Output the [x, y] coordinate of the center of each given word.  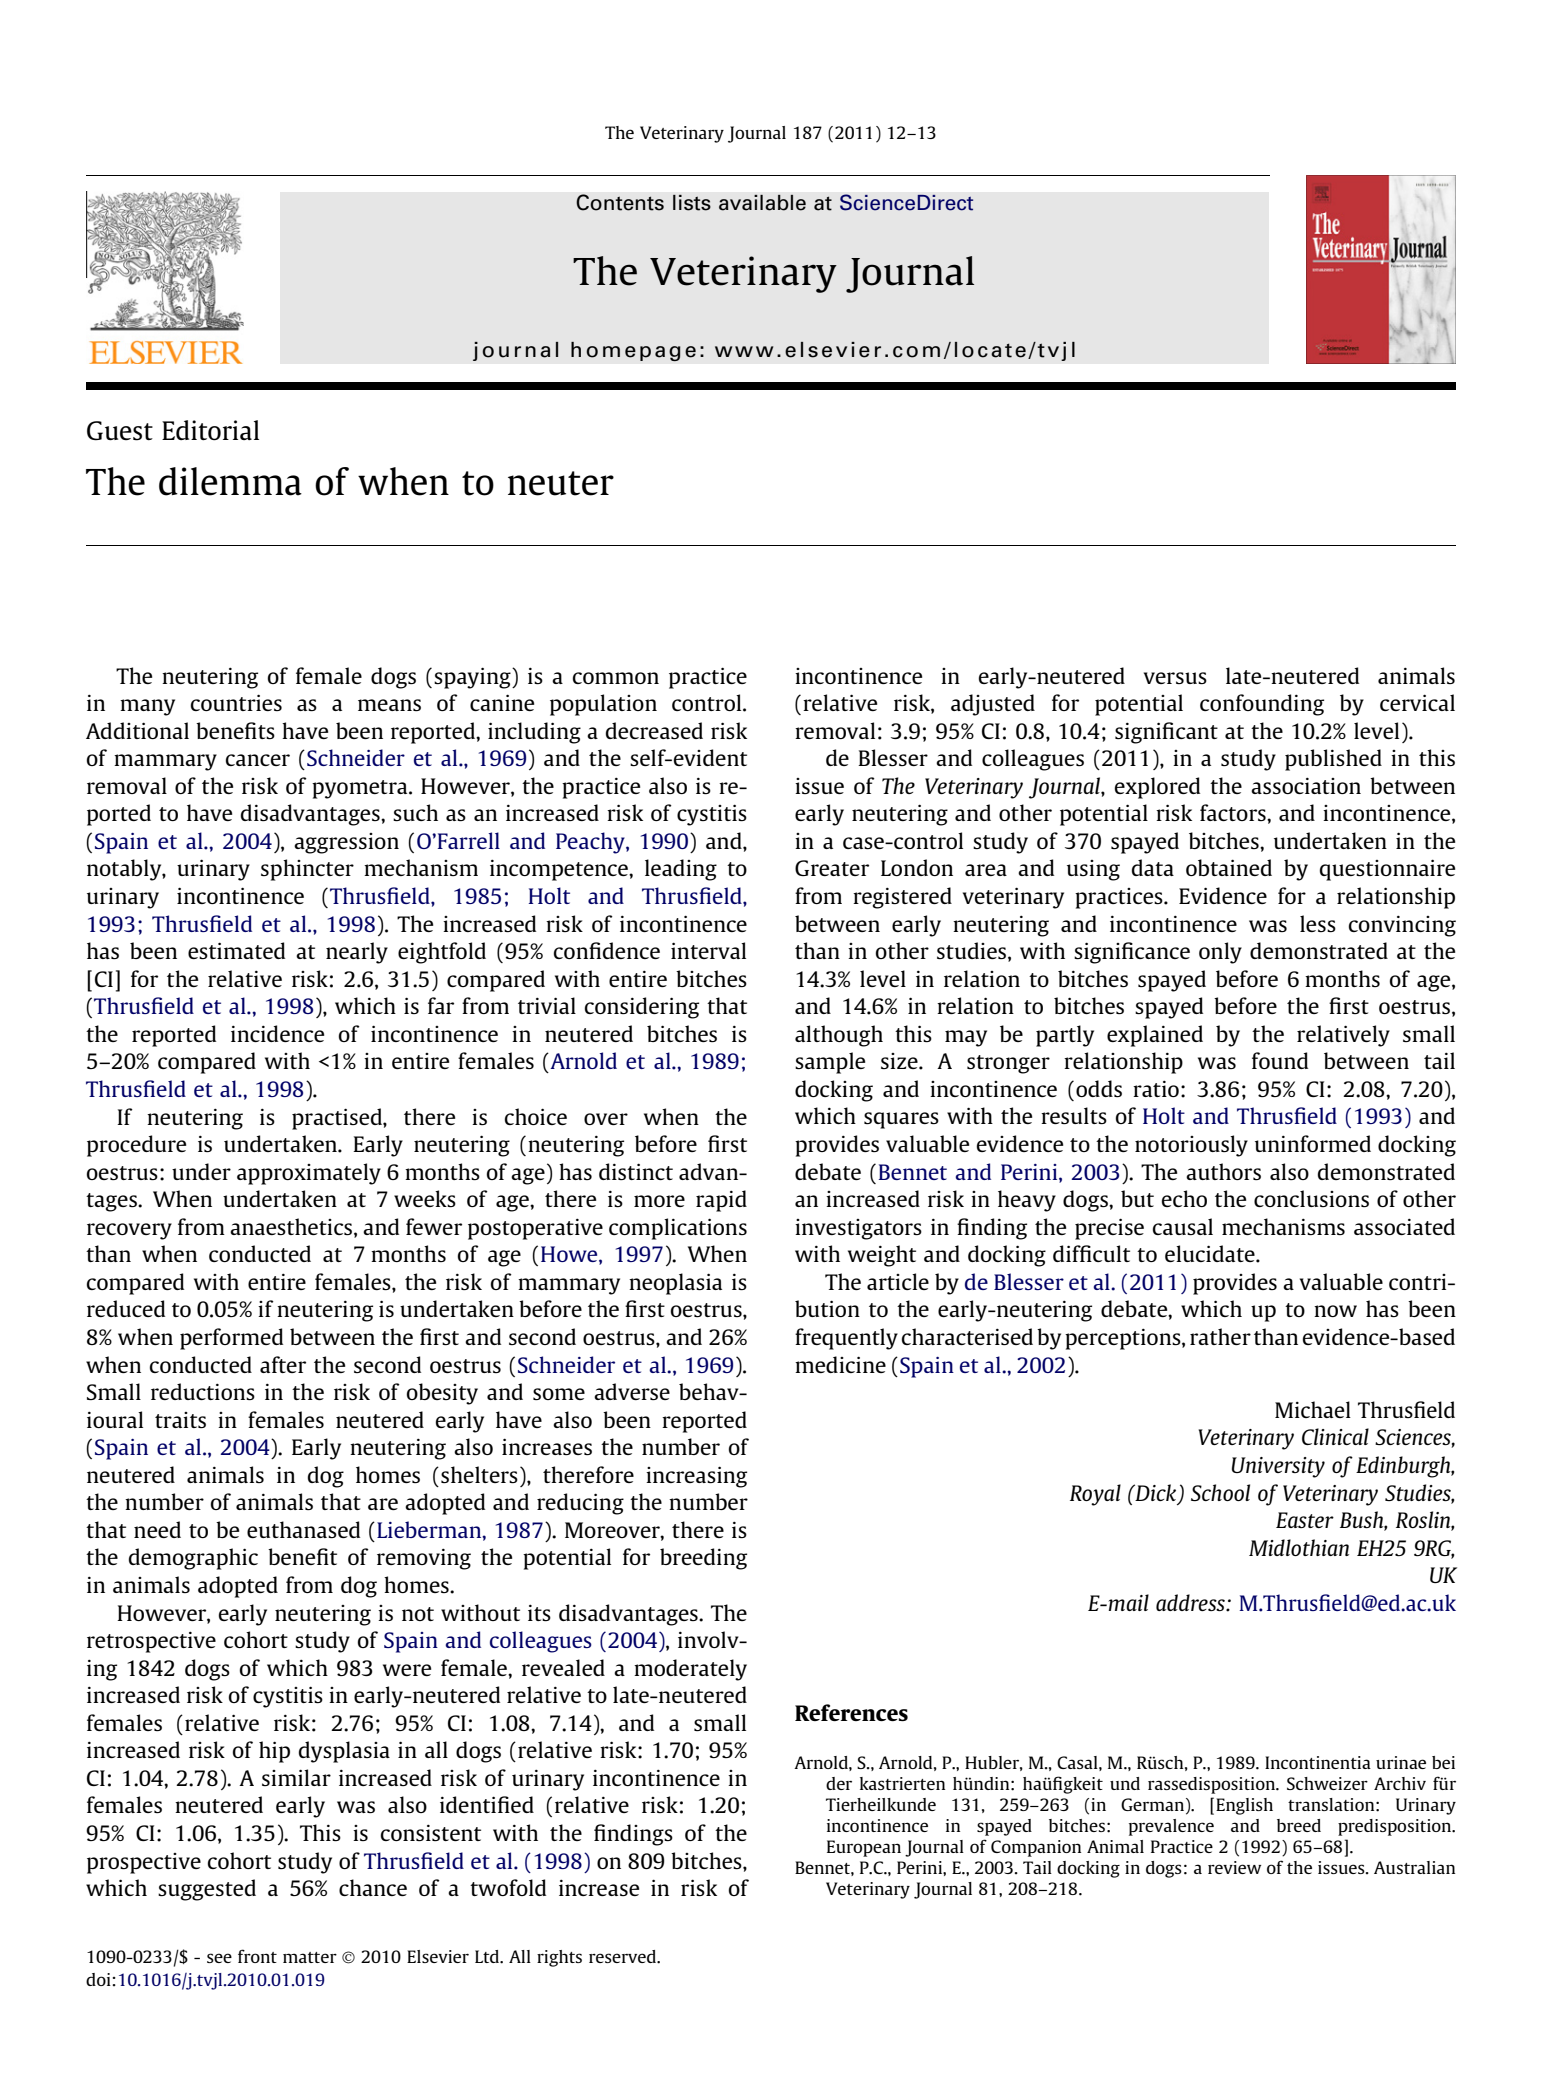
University [1278, 1467]
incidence [277, 1033]
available [762, 203]
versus [1175, 678]
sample [830, 1063]
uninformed [1313, 1143]
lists [692, 203]
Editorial [210, 430]
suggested [207, 1890]
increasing [696, 1477]
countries [236, 702]
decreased [654, 730]
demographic [193, 1559]
